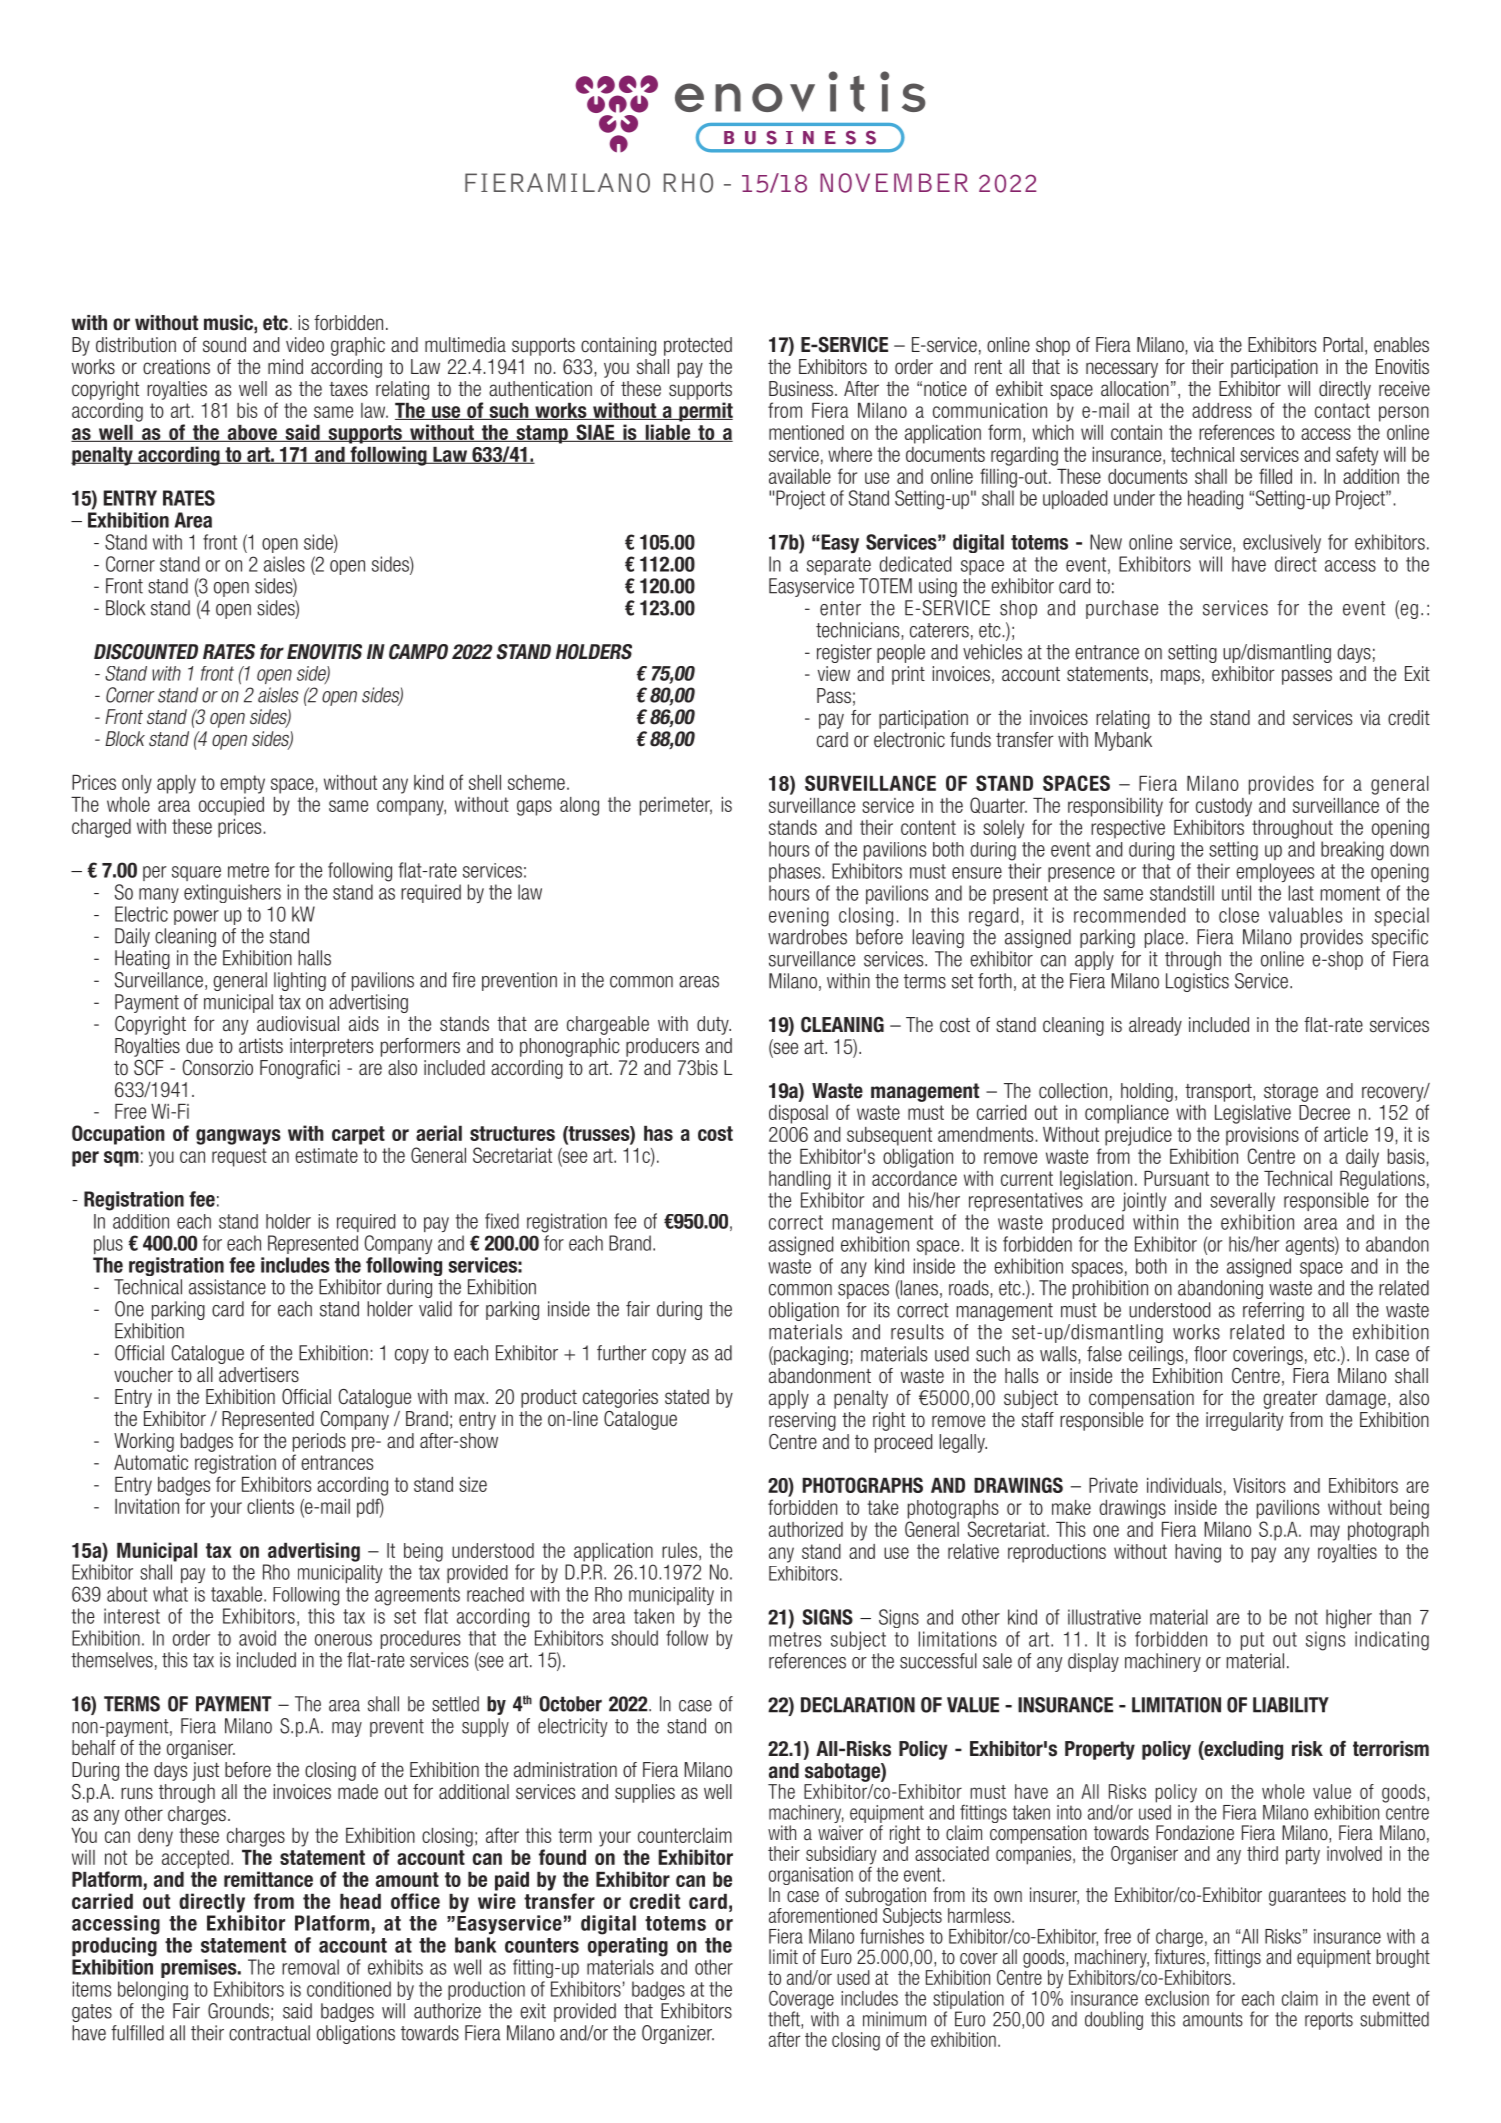 The width and height of the screenshot is (1501, 2123). What do you see at coordinates (679, 1550) in the screenshot?
I see `rules` at bounding box center [679, 1550].
